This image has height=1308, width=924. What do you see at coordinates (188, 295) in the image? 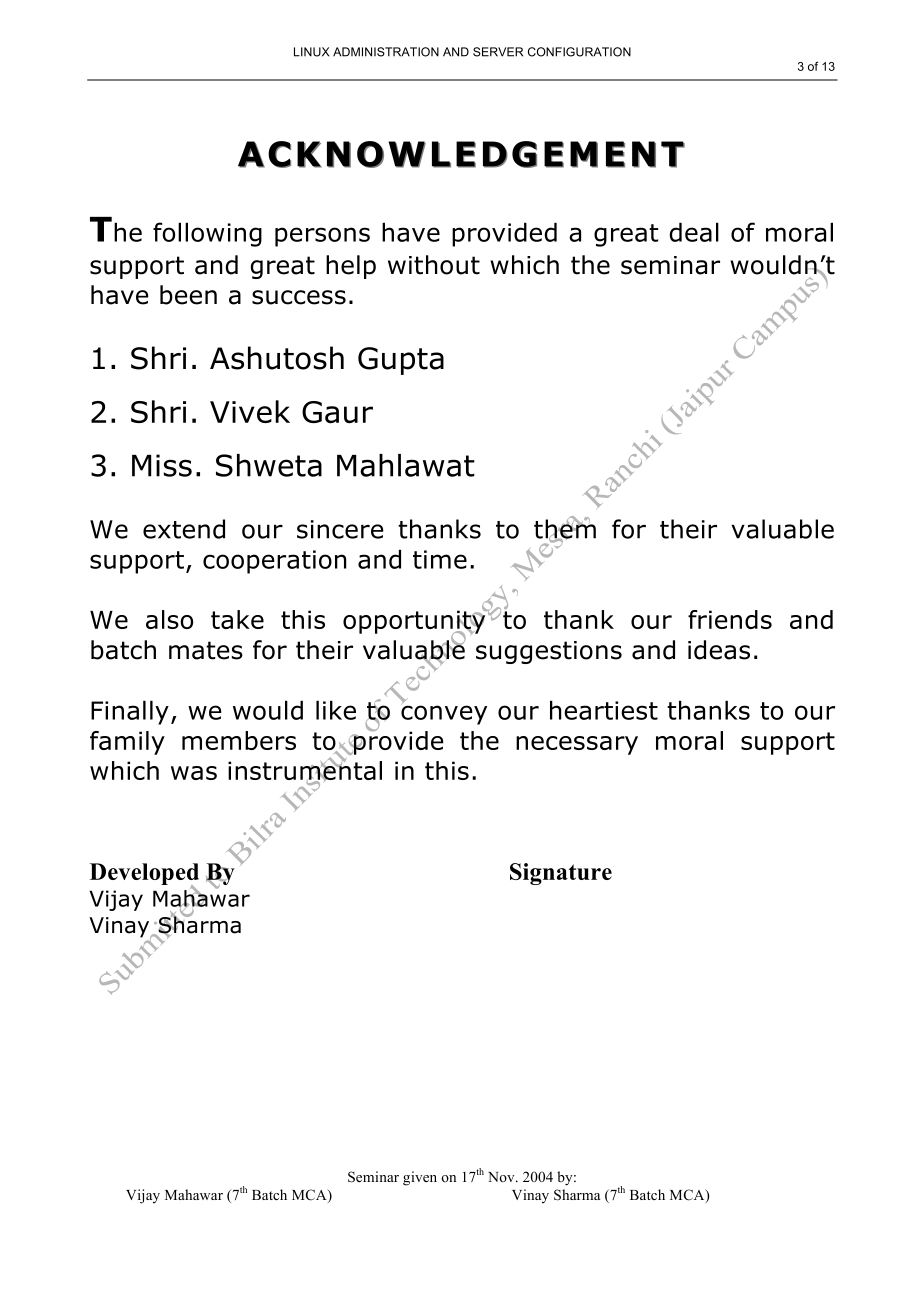
I see `been` at bounding box center [188, 295].
